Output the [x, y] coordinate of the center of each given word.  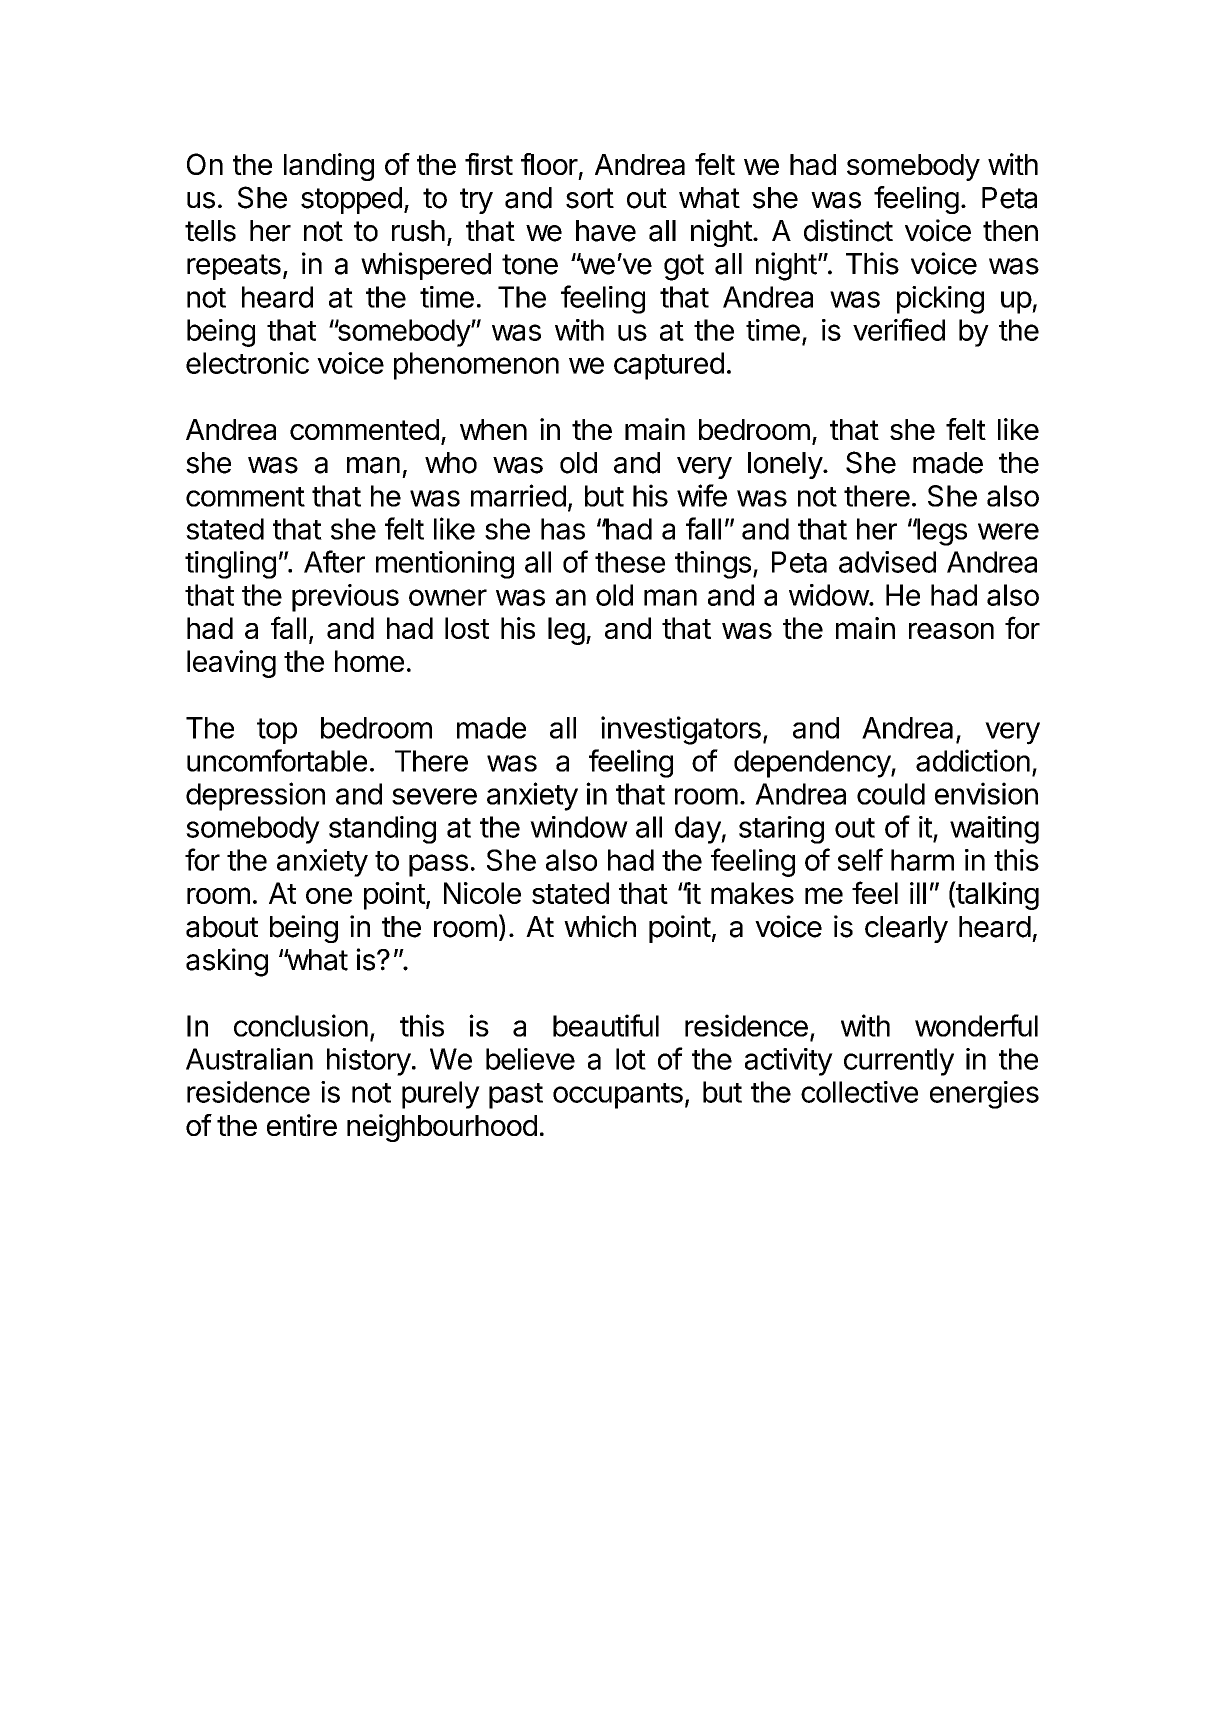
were [1008, 531]
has [563, 529]
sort [590, 198]
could [891, 794]
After [334, 561]
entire [302, 1125]
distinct [848, 230]
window [579, 827]
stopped [351, 200]
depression [255, 796]
